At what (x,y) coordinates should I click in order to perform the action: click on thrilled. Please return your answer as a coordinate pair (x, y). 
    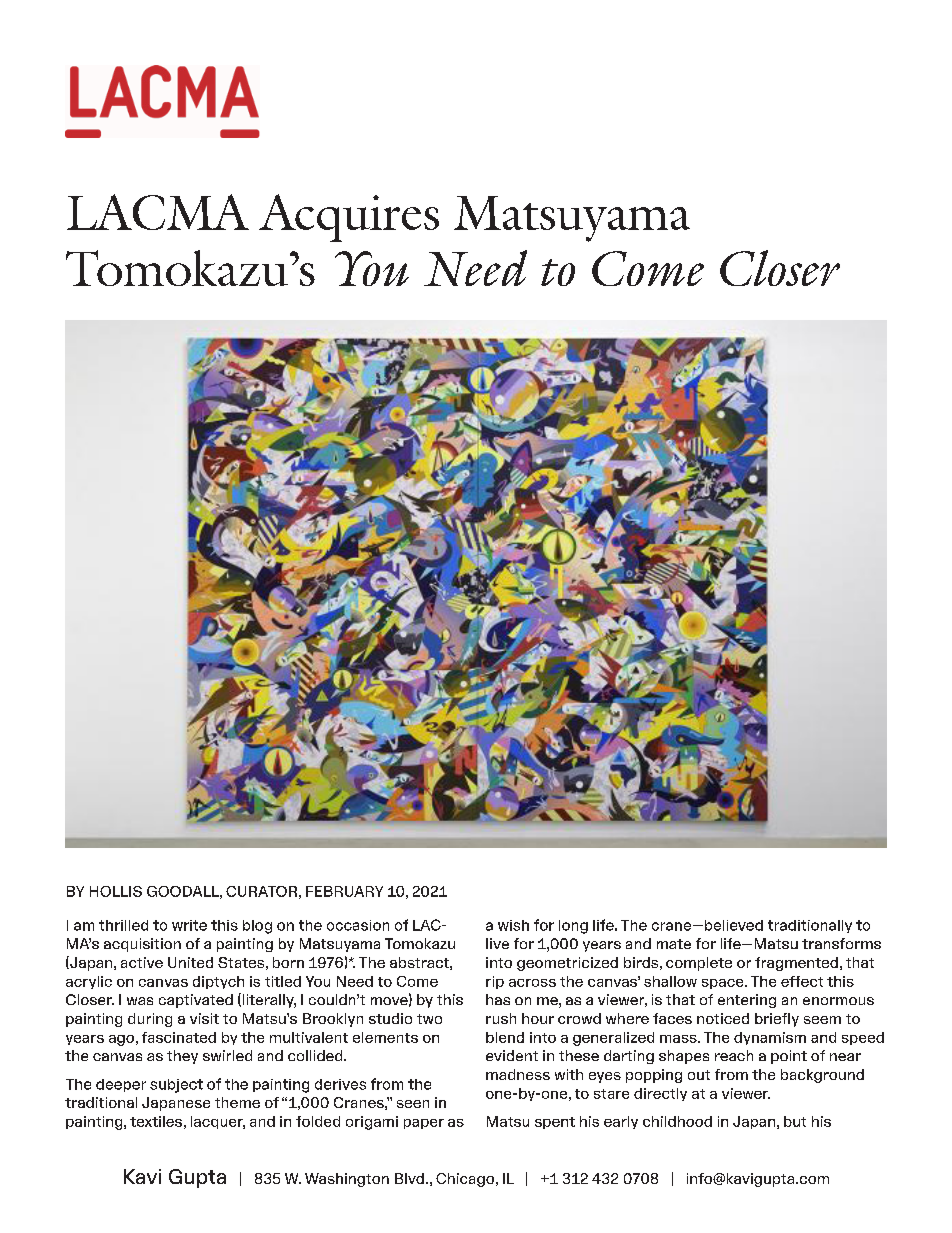
    Looking at the image, I should click on (123, 925).
